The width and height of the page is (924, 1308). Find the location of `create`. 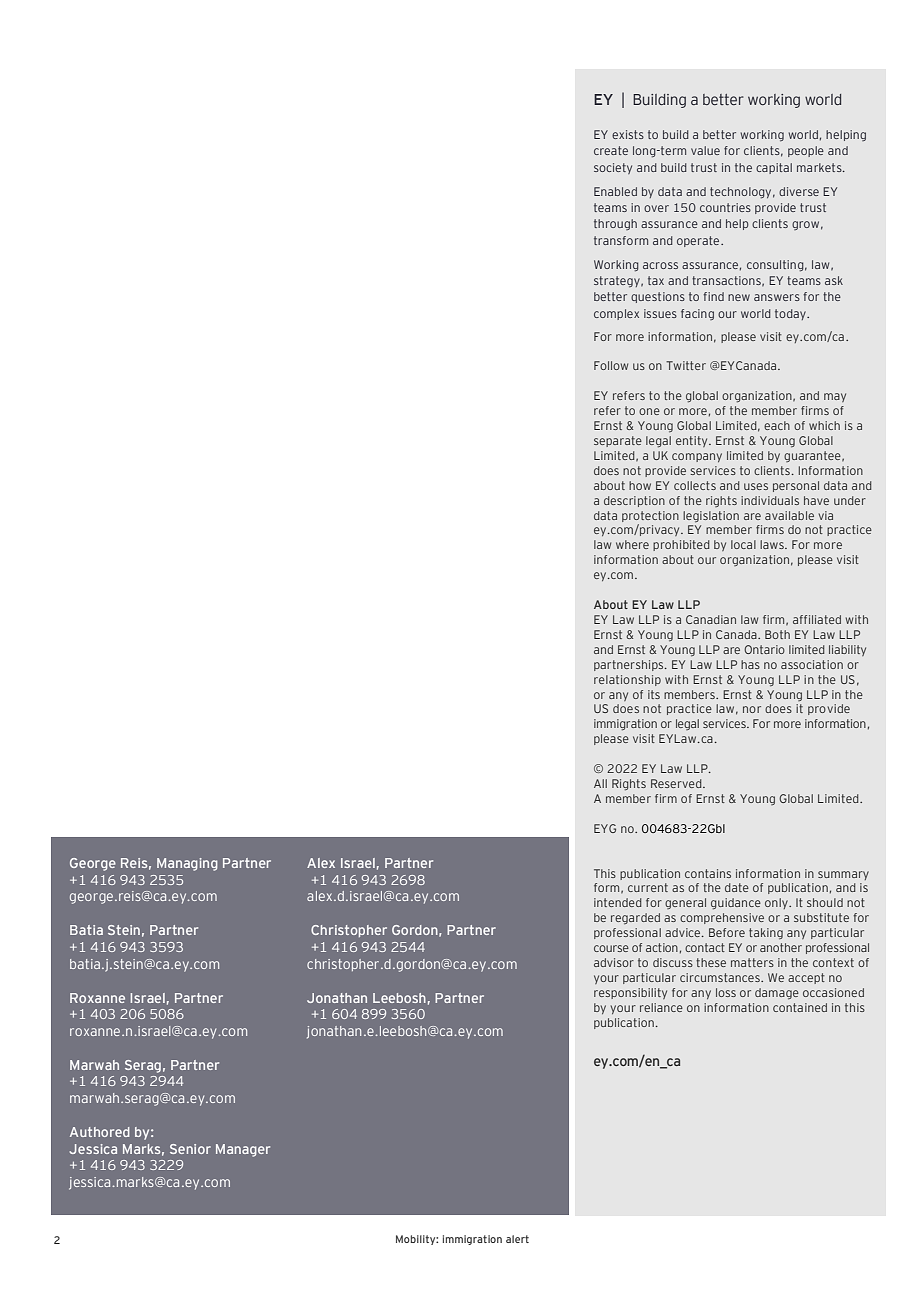

create is located at coordinates (611, 150).
